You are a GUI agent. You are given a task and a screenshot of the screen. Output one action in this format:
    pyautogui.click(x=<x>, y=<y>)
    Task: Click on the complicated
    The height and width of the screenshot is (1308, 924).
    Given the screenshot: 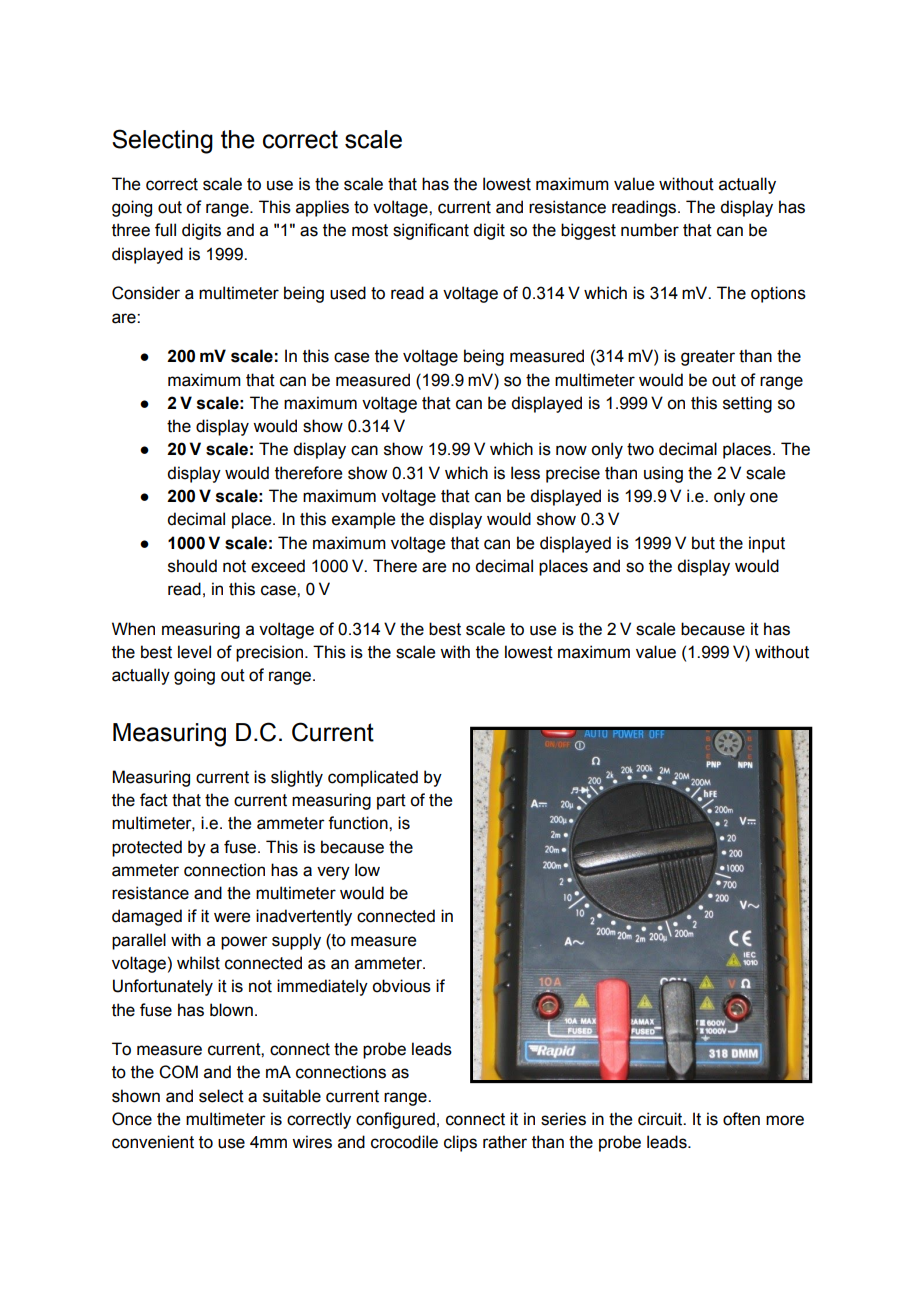 What is the action you would take?
    pyautogui.click(x=373, y=778)
